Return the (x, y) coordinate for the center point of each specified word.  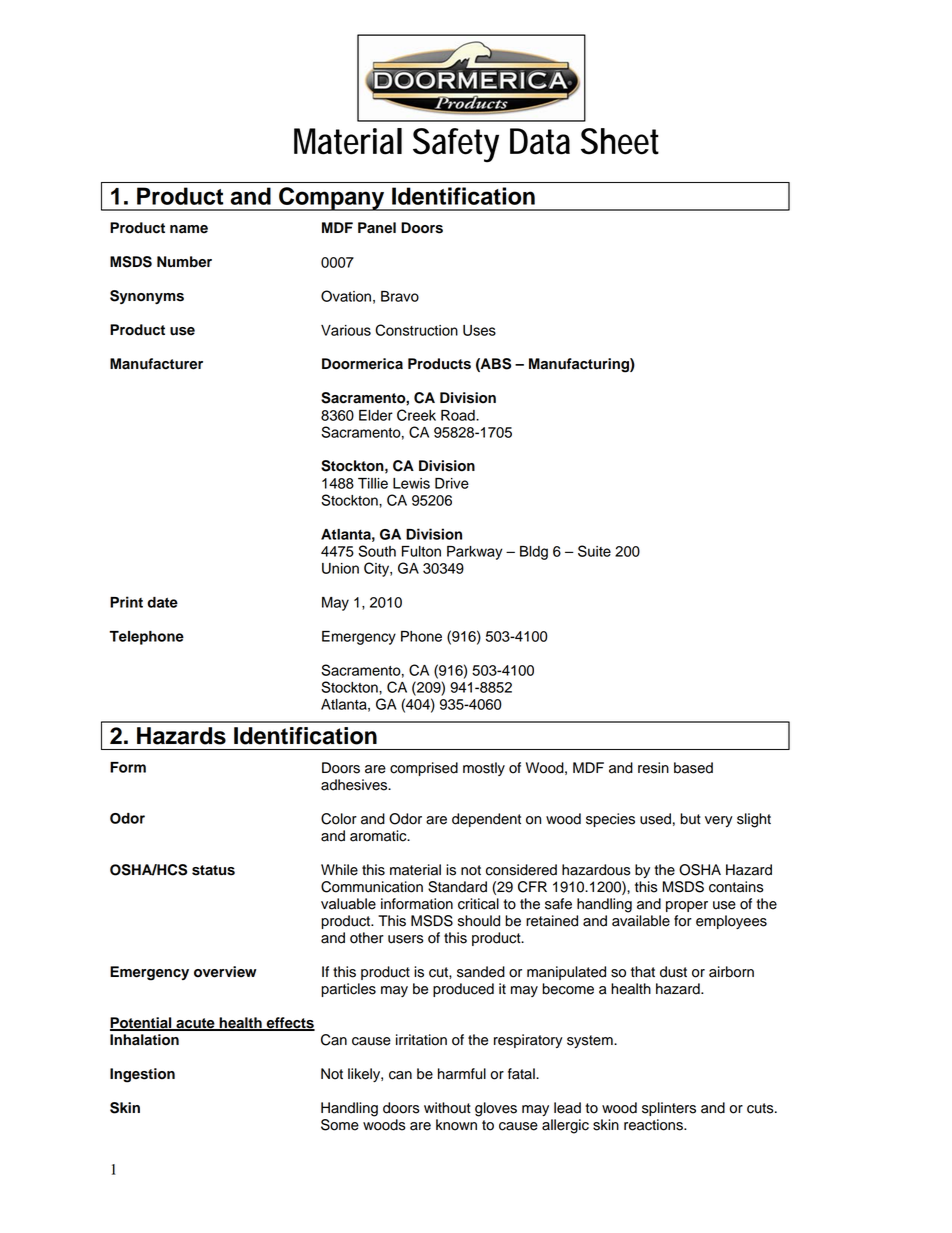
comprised (424, 769)
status (213, 870)
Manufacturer (156, 364)
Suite (594, 551)
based (693, 768)
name (189, 229)
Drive (452, 483)
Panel (377, 228)
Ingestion (142, 1075)
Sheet (620, 141)
